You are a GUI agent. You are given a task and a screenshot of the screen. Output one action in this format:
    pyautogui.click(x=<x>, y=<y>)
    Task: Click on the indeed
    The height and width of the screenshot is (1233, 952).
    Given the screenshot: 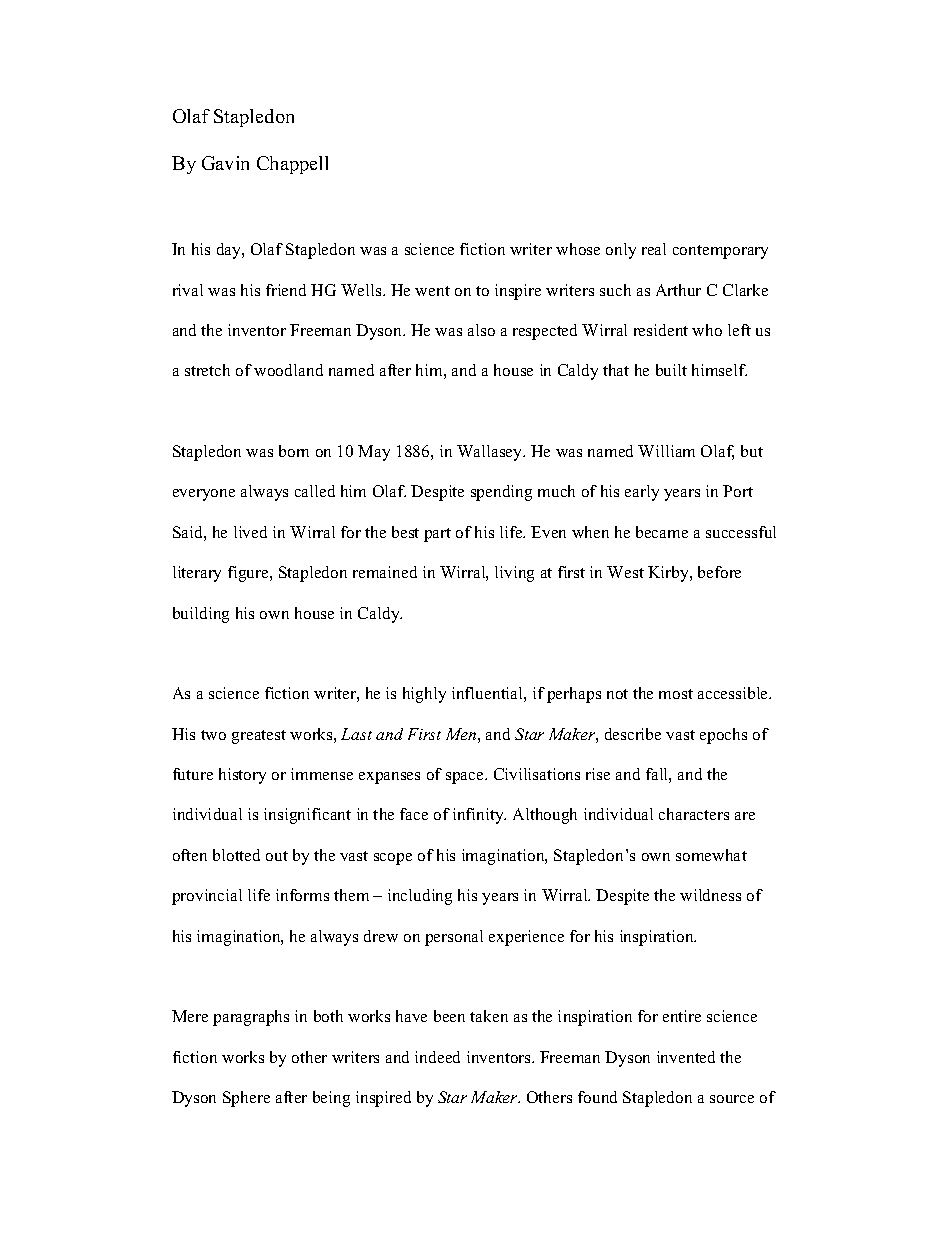 What is the action you would take?
    pyautogui.click(x=437, y=1057)
